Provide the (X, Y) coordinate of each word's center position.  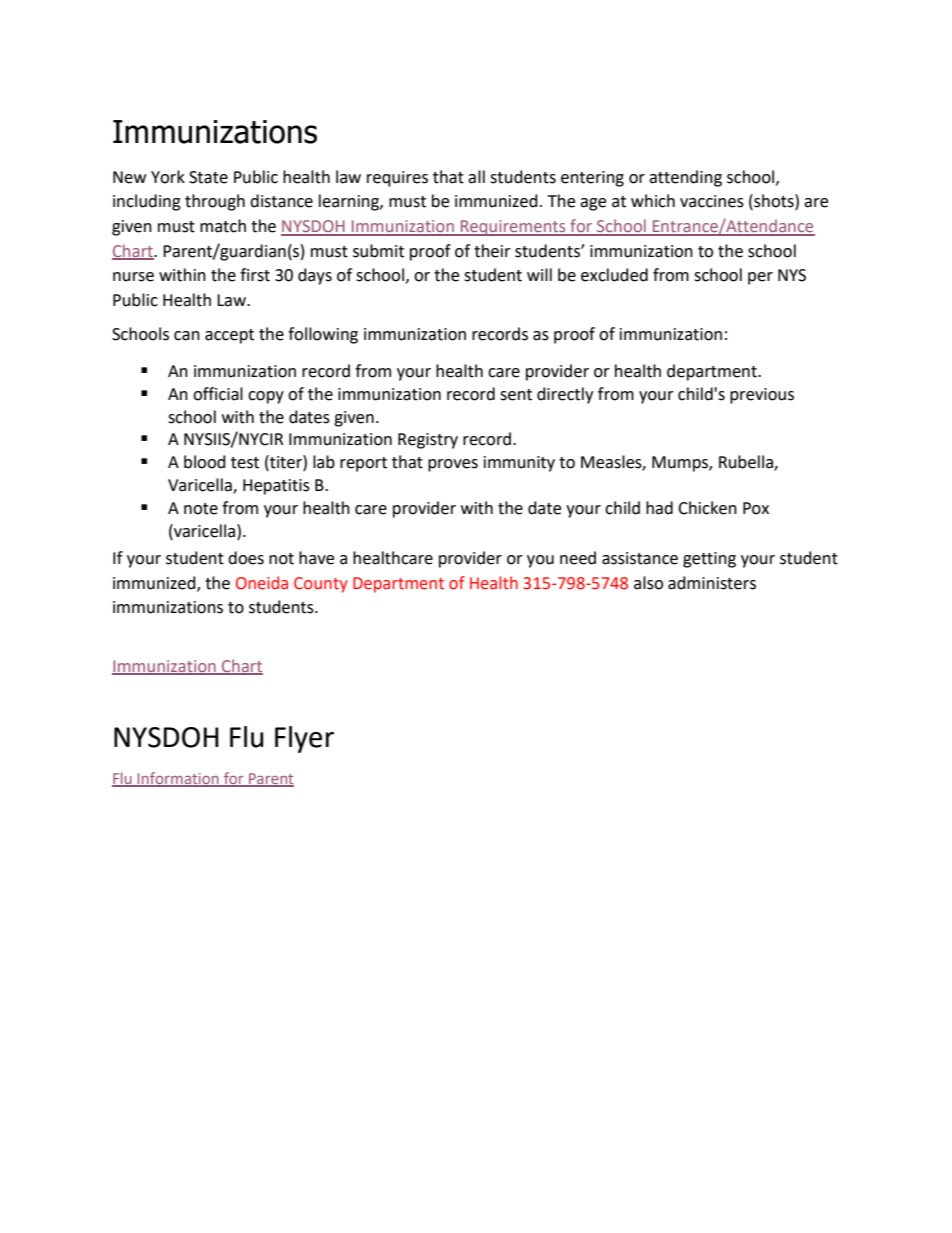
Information (178, 779)
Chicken (707, 508)
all (476, 177)
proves (453, 465)
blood (205, 462)
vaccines (712, 201)
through (215, 202)
